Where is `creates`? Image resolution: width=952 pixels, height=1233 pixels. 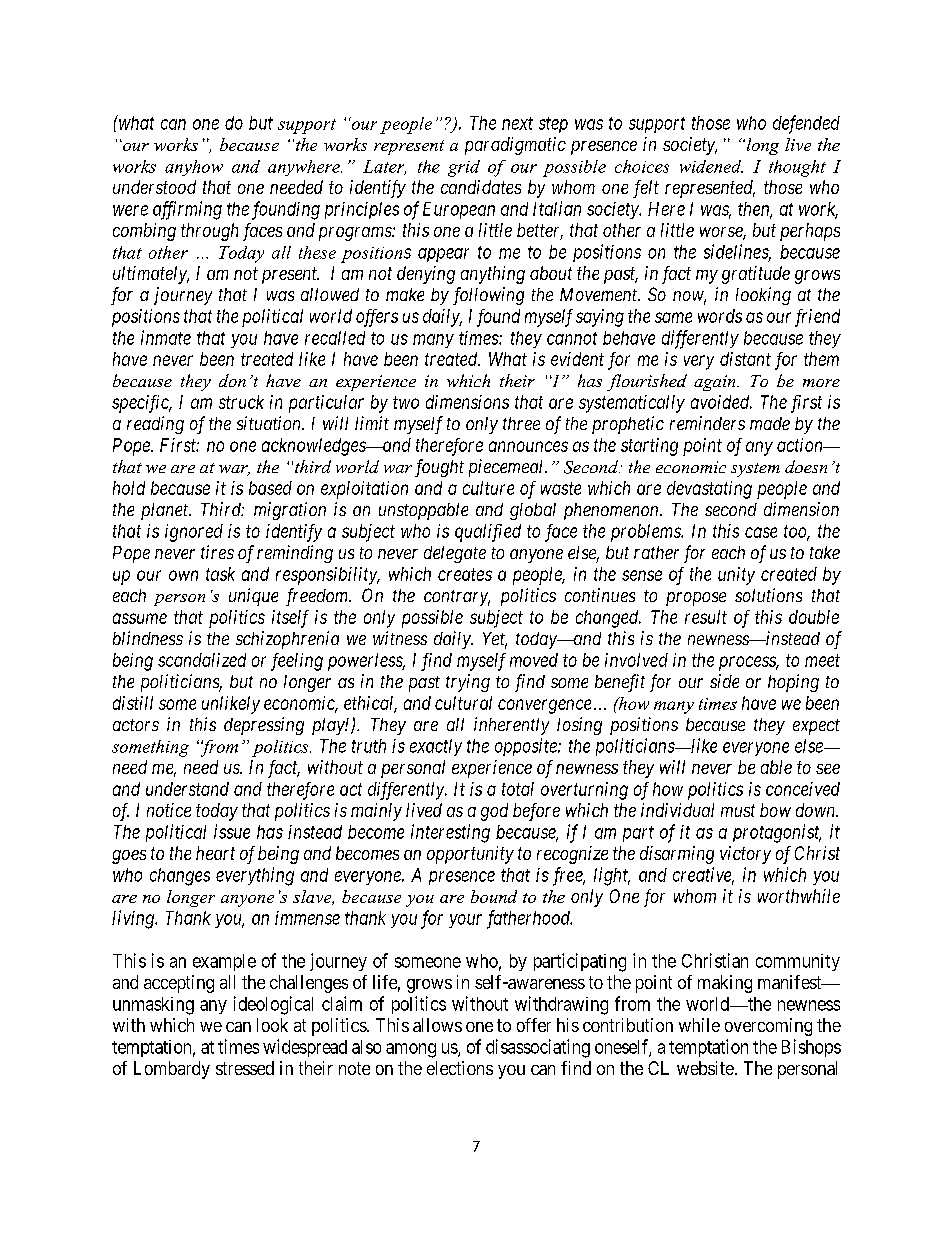
creates is located at coordinates (465, 574).
